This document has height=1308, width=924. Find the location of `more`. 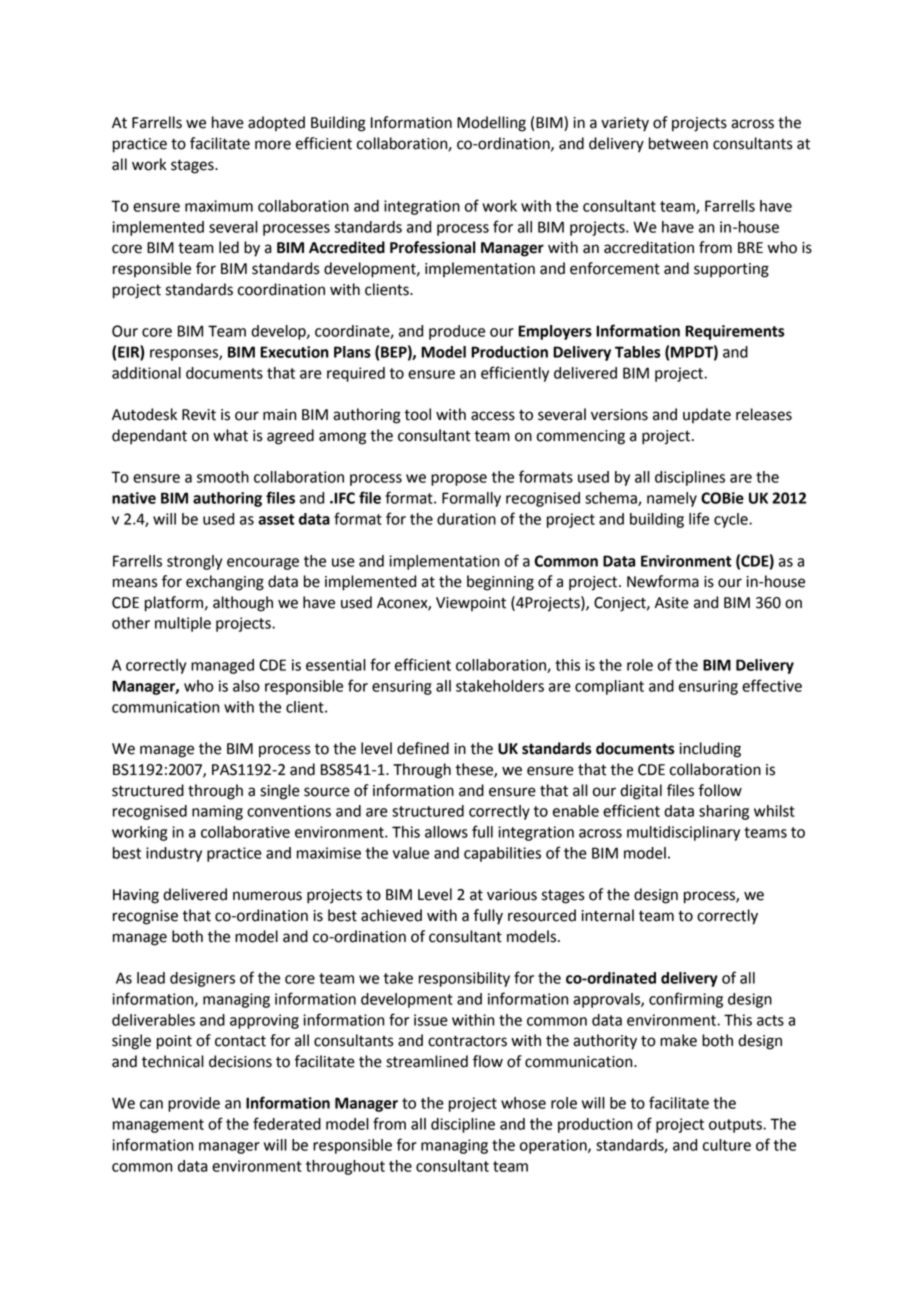

more is located at coordinates (273, 145).
